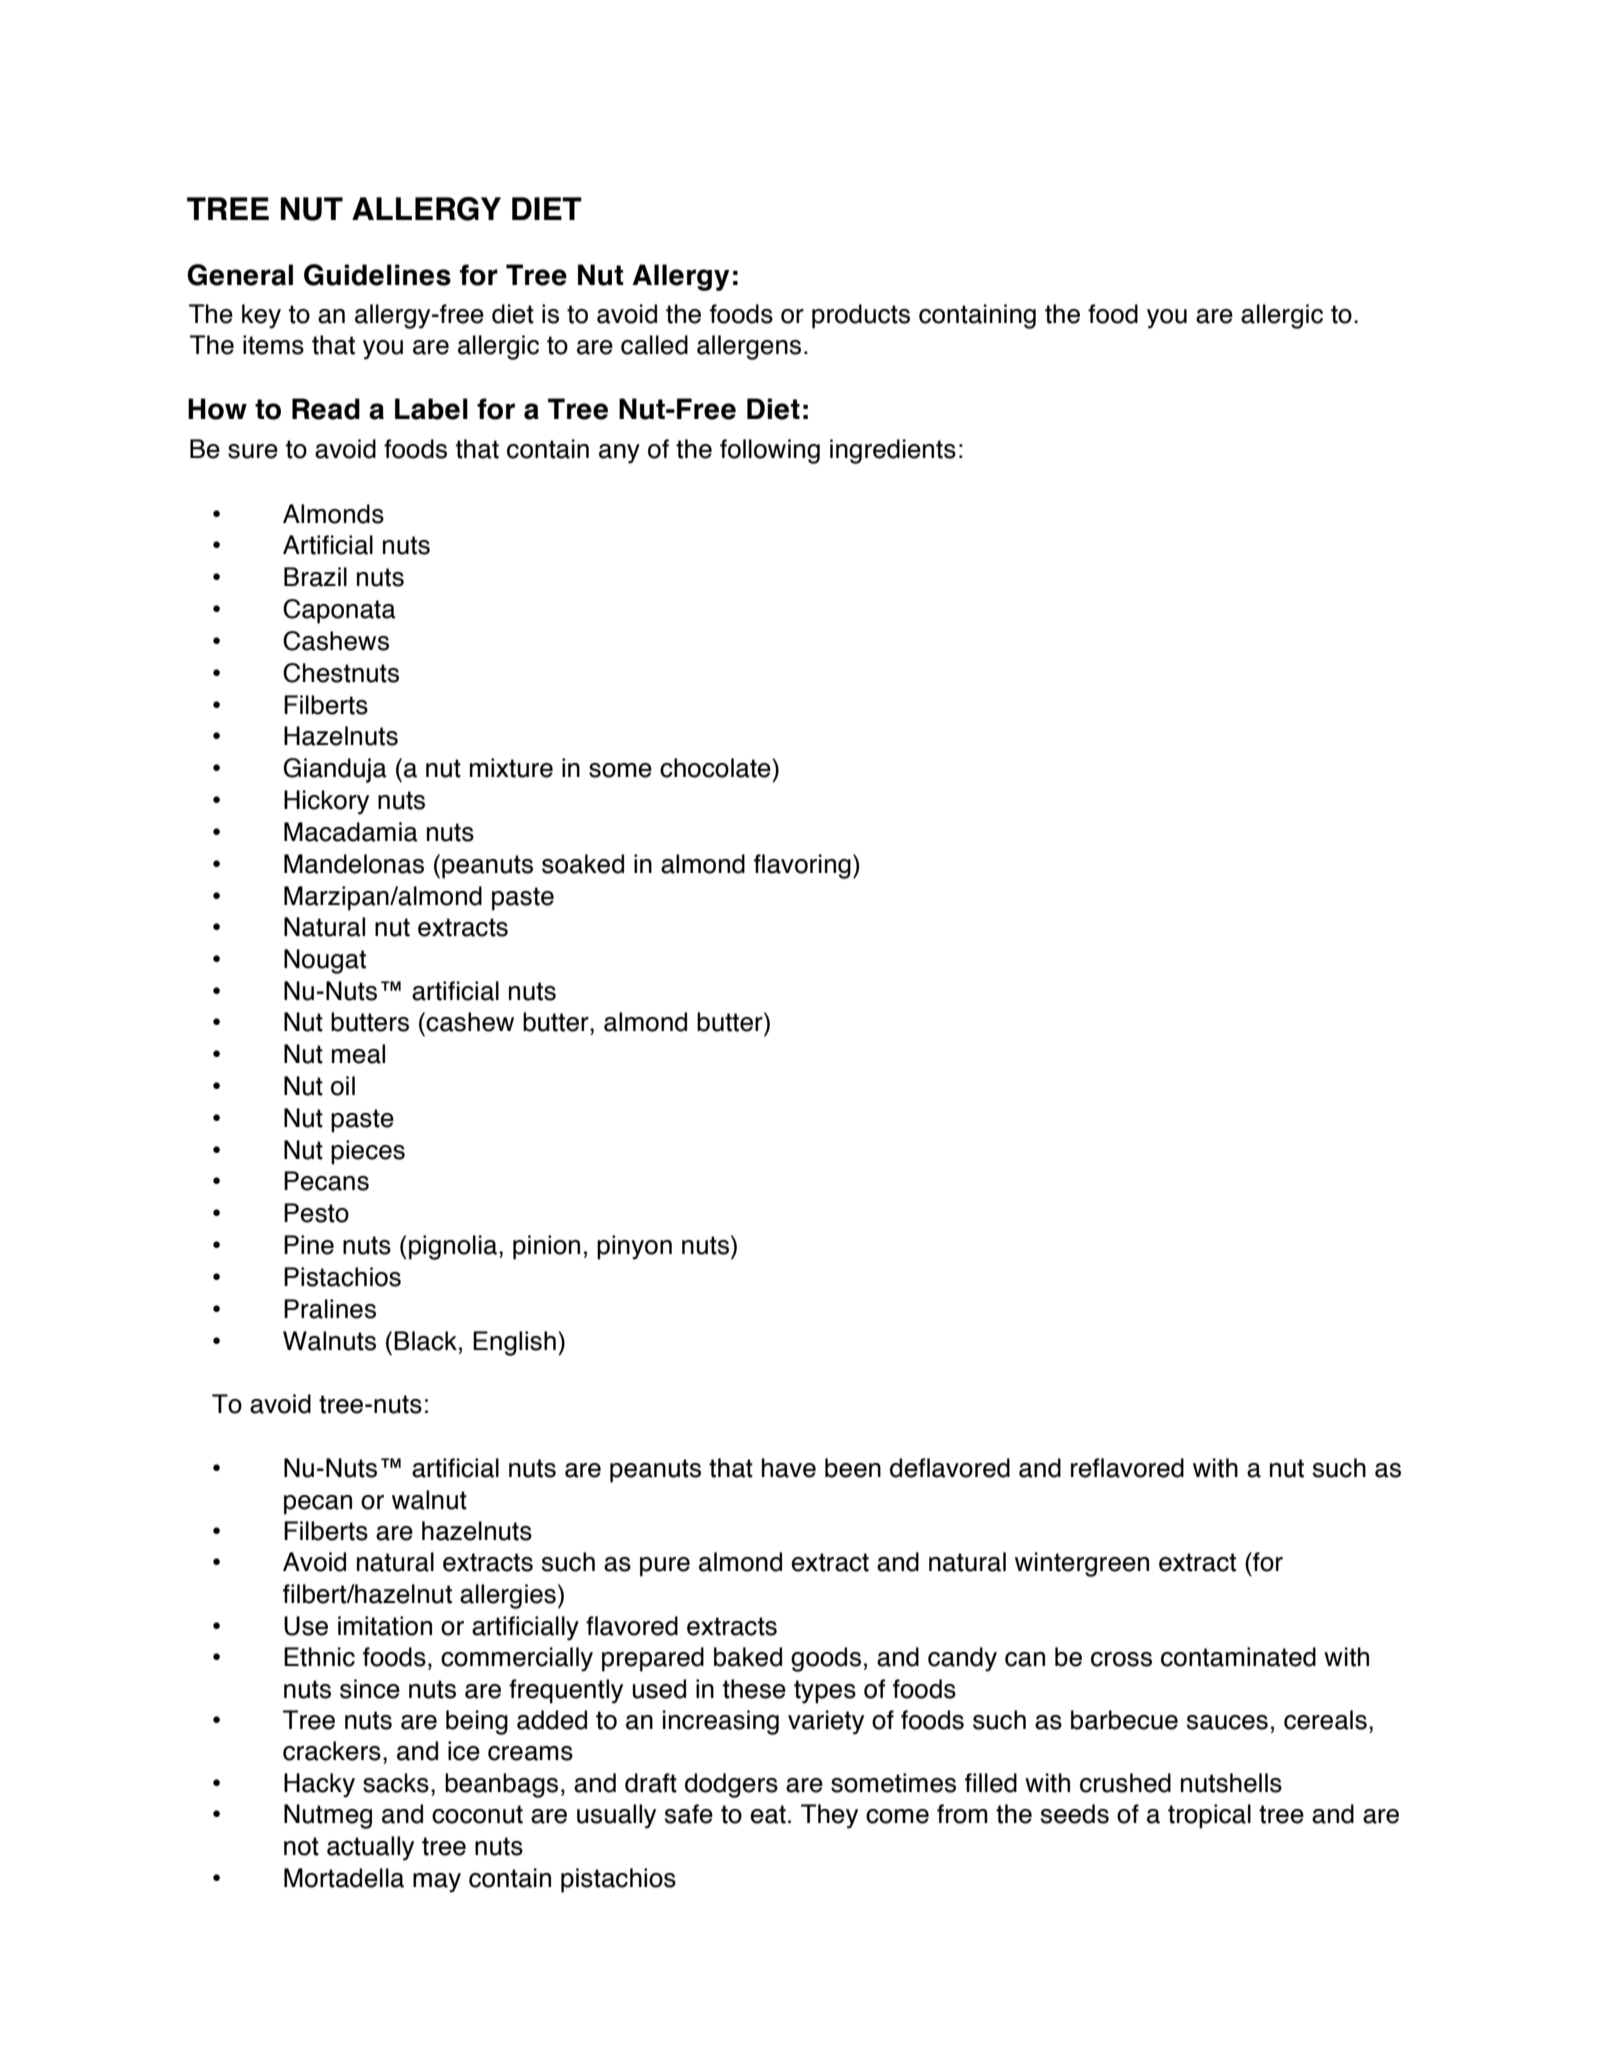 This document has height=2072, width=1601. Describe the element at coordinates (802, 866) in the document. I see `flavoring` at that location.
